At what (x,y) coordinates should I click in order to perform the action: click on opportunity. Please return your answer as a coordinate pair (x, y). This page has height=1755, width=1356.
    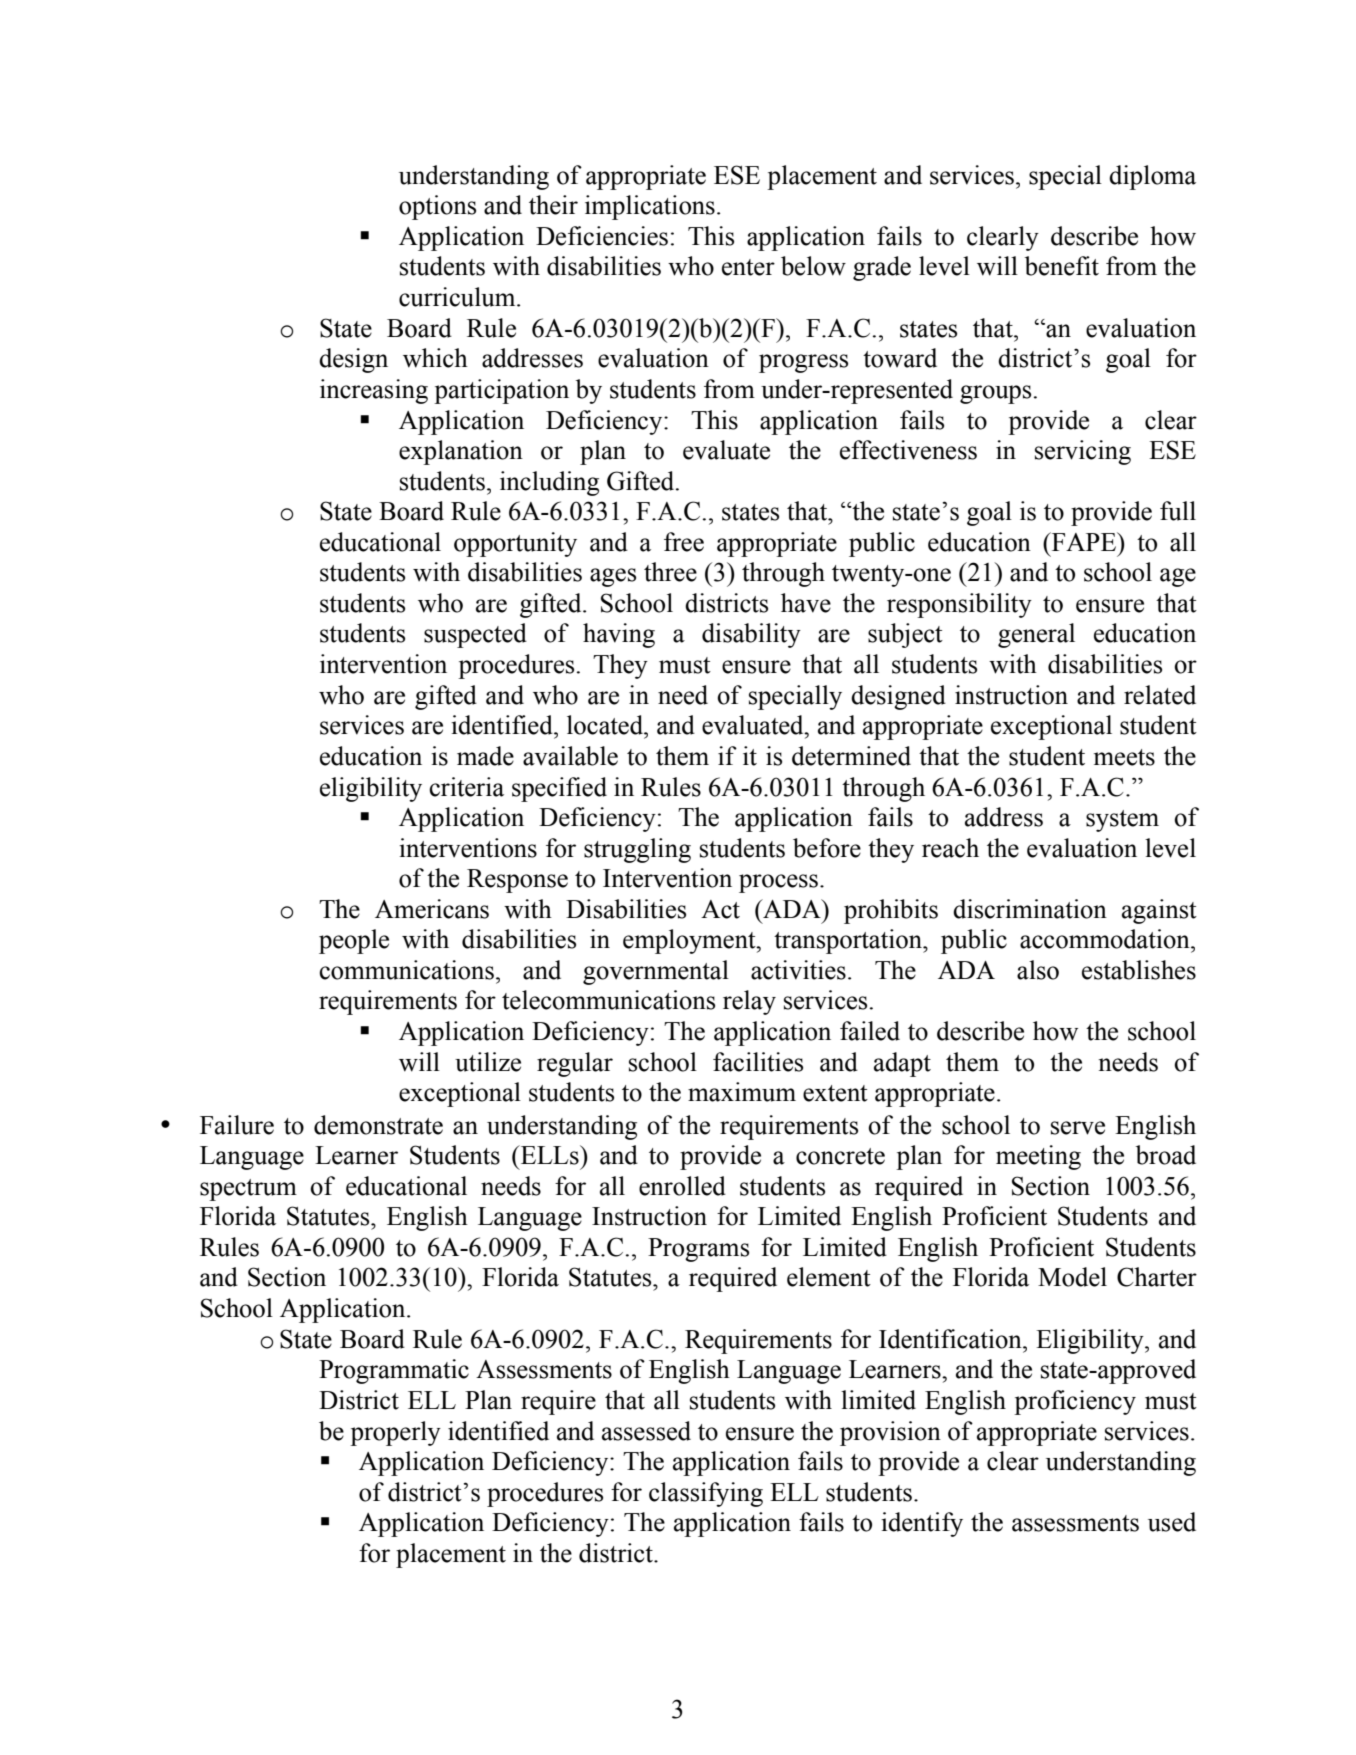
    Looking at the image, I should click on (515, 544).
